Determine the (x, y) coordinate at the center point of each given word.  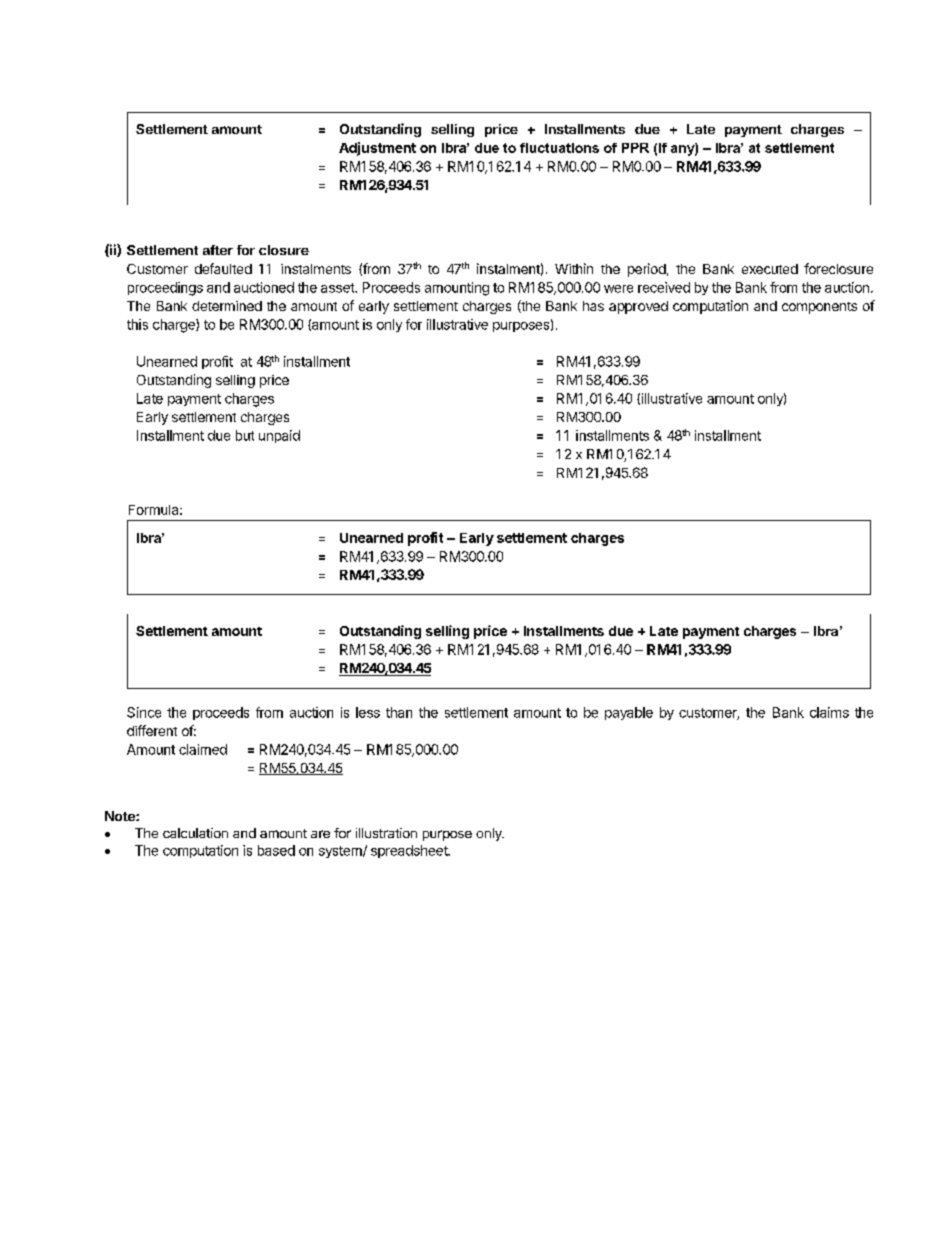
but (245, 435)
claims (829, 712)
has (593, 306)
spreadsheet (410, 851)
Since (144, 712)
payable (629, 713)
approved (638, 307)
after (218, 250)
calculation (195, 833)
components (819, 308)
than (399, 712)
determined (227, 306)
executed (770, 269)
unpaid (279, 436)
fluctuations (559, 148)
